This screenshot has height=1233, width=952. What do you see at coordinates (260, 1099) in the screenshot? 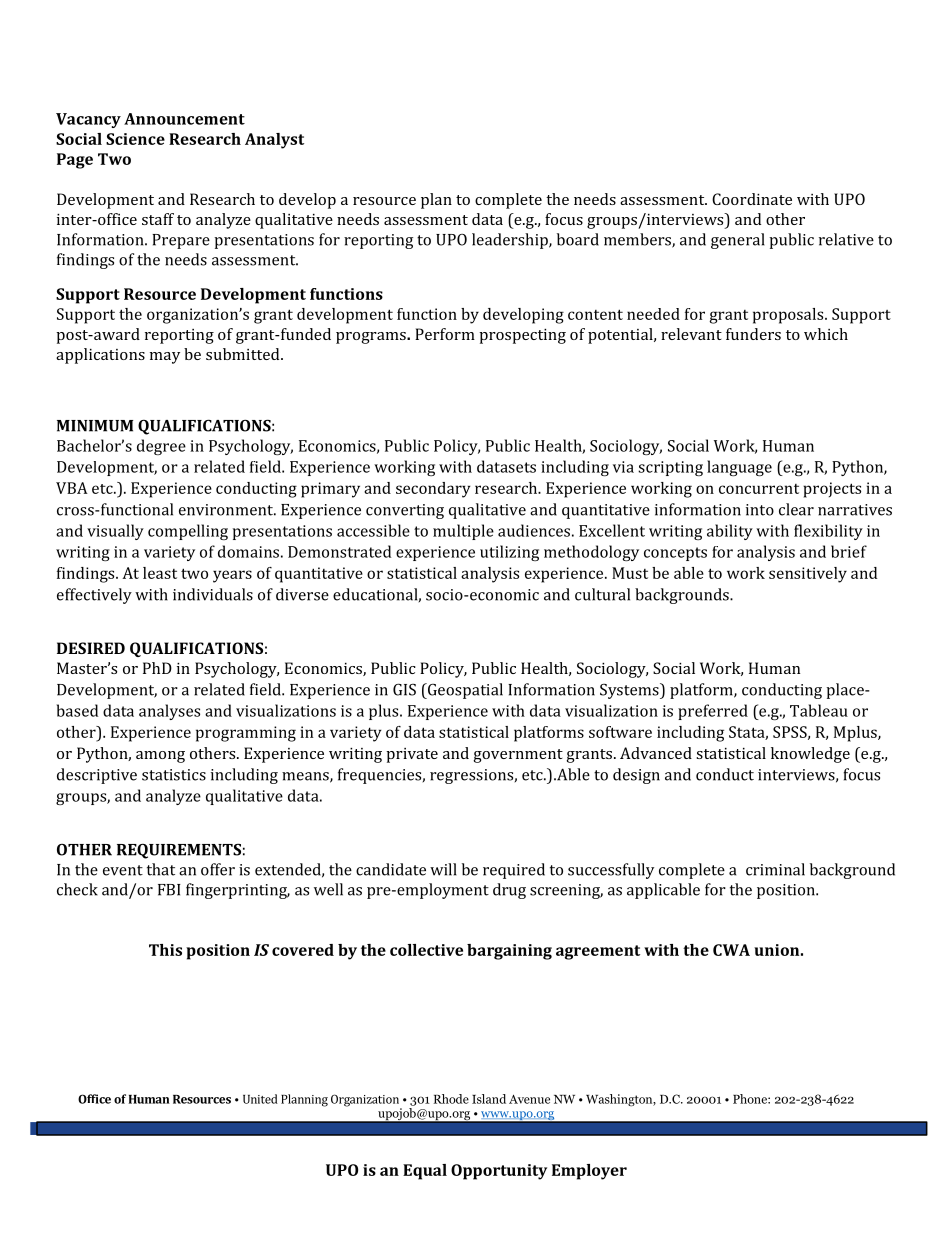
I see `United` at bounding box center [260, 1099].
